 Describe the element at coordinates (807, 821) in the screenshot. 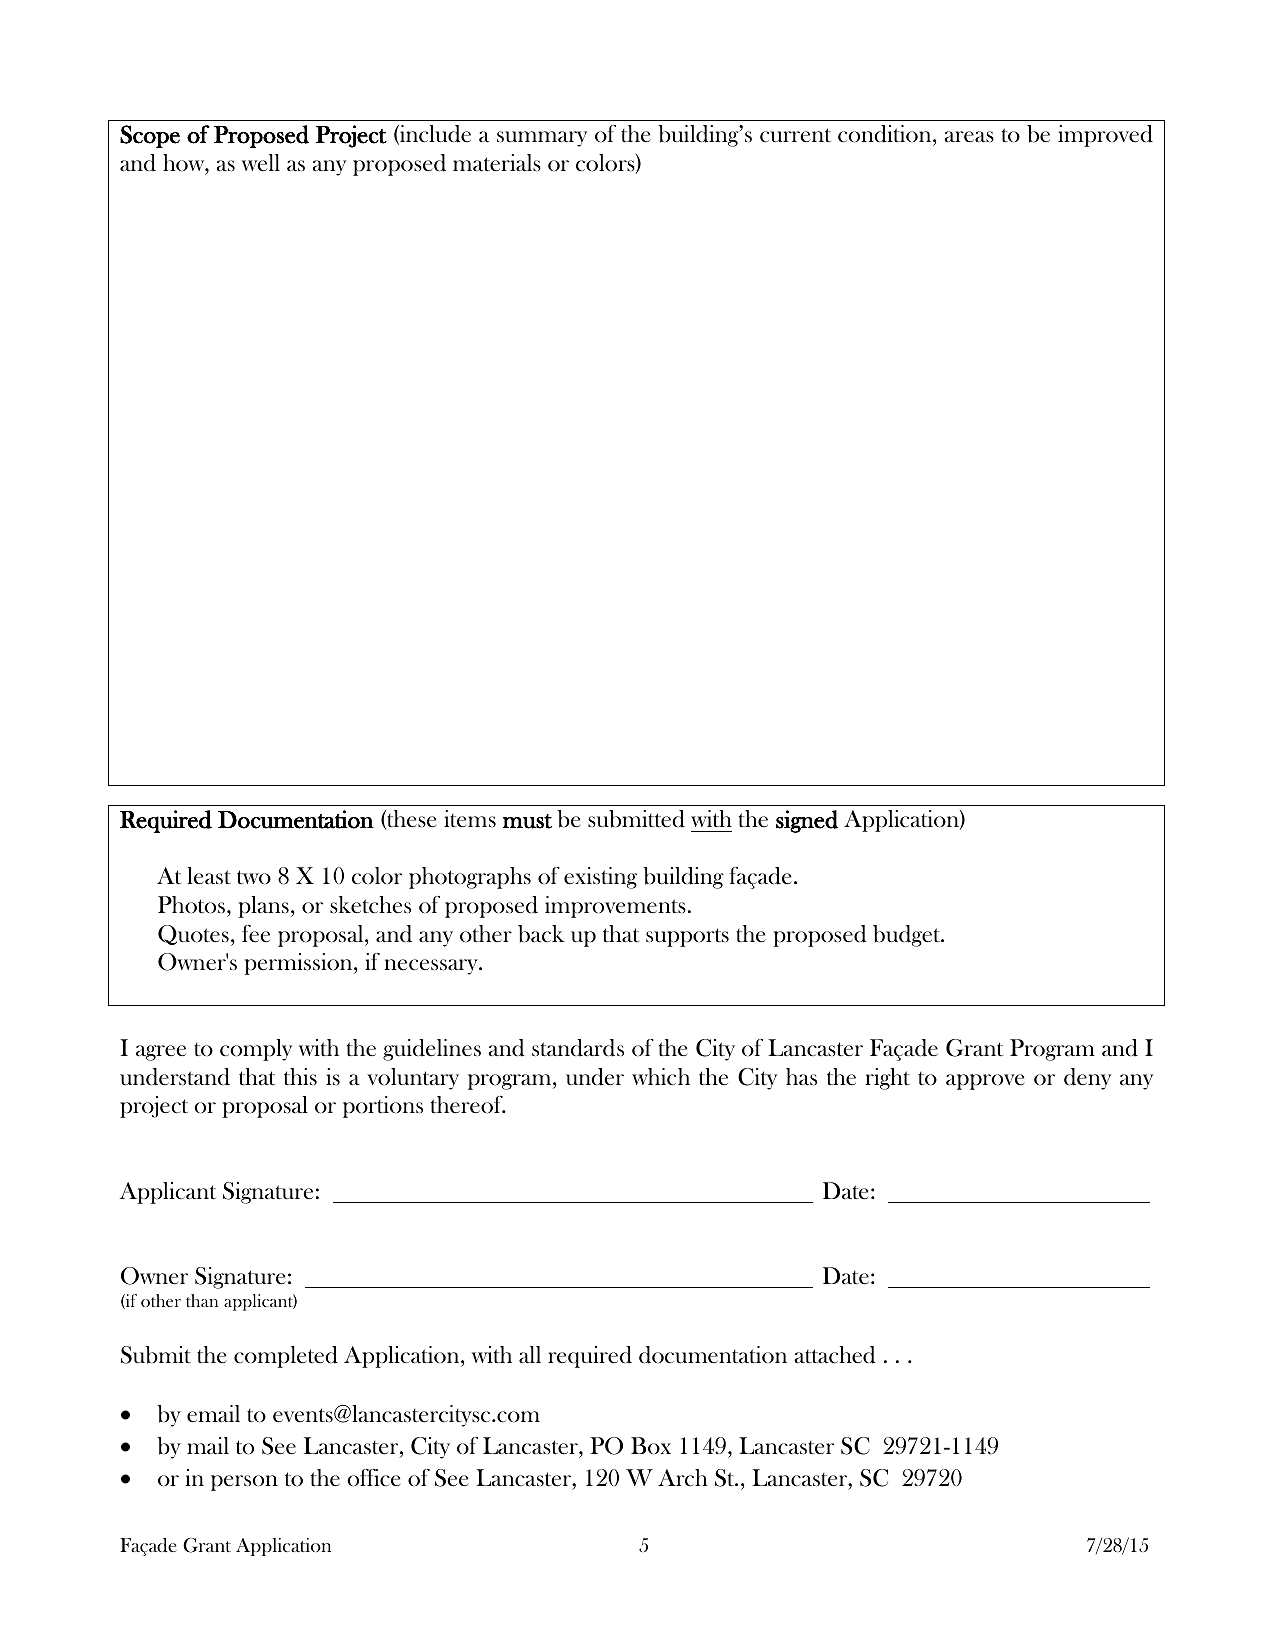

I see `signed` at that location.
